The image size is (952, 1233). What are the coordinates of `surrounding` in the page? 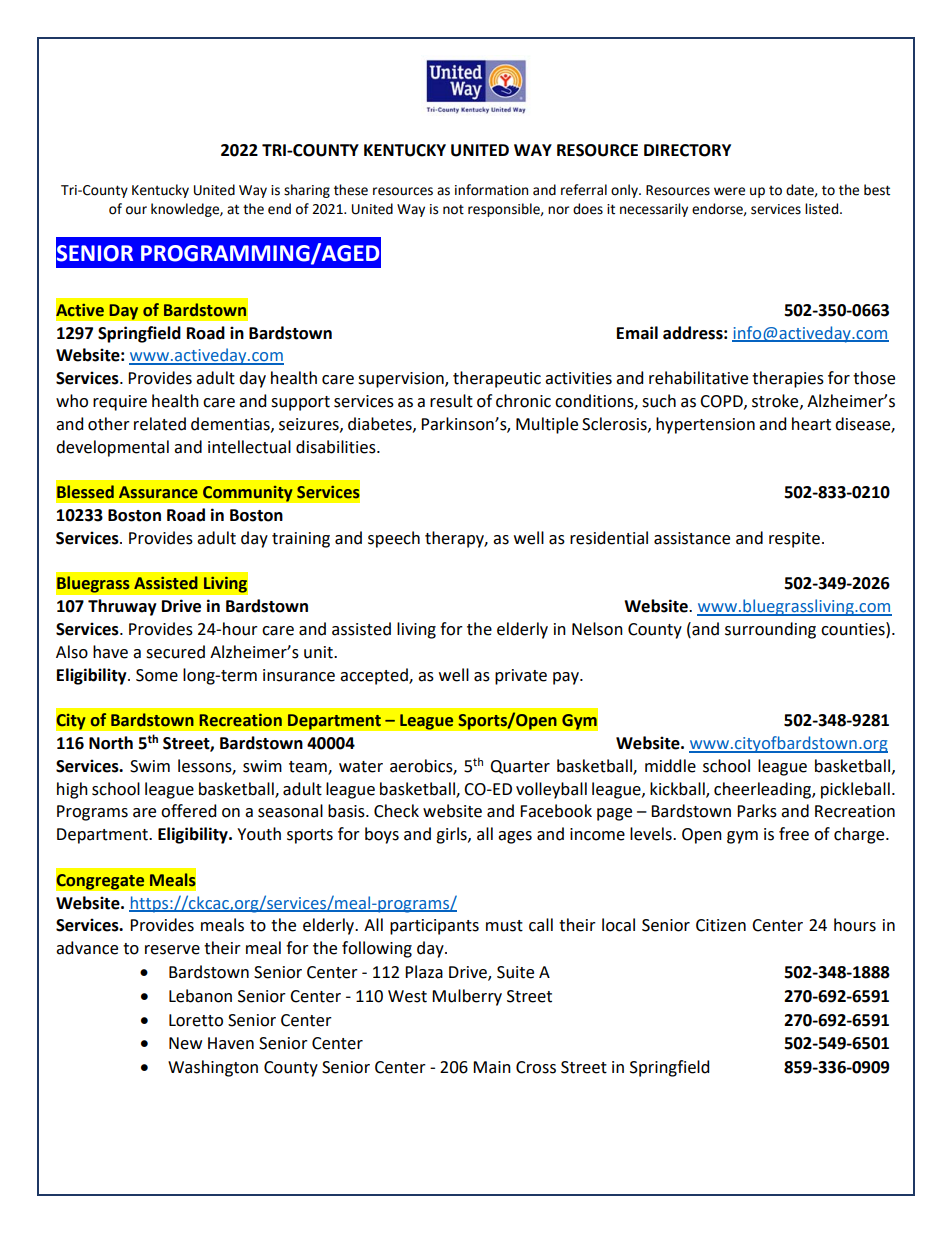 It's located at (770, 630).
